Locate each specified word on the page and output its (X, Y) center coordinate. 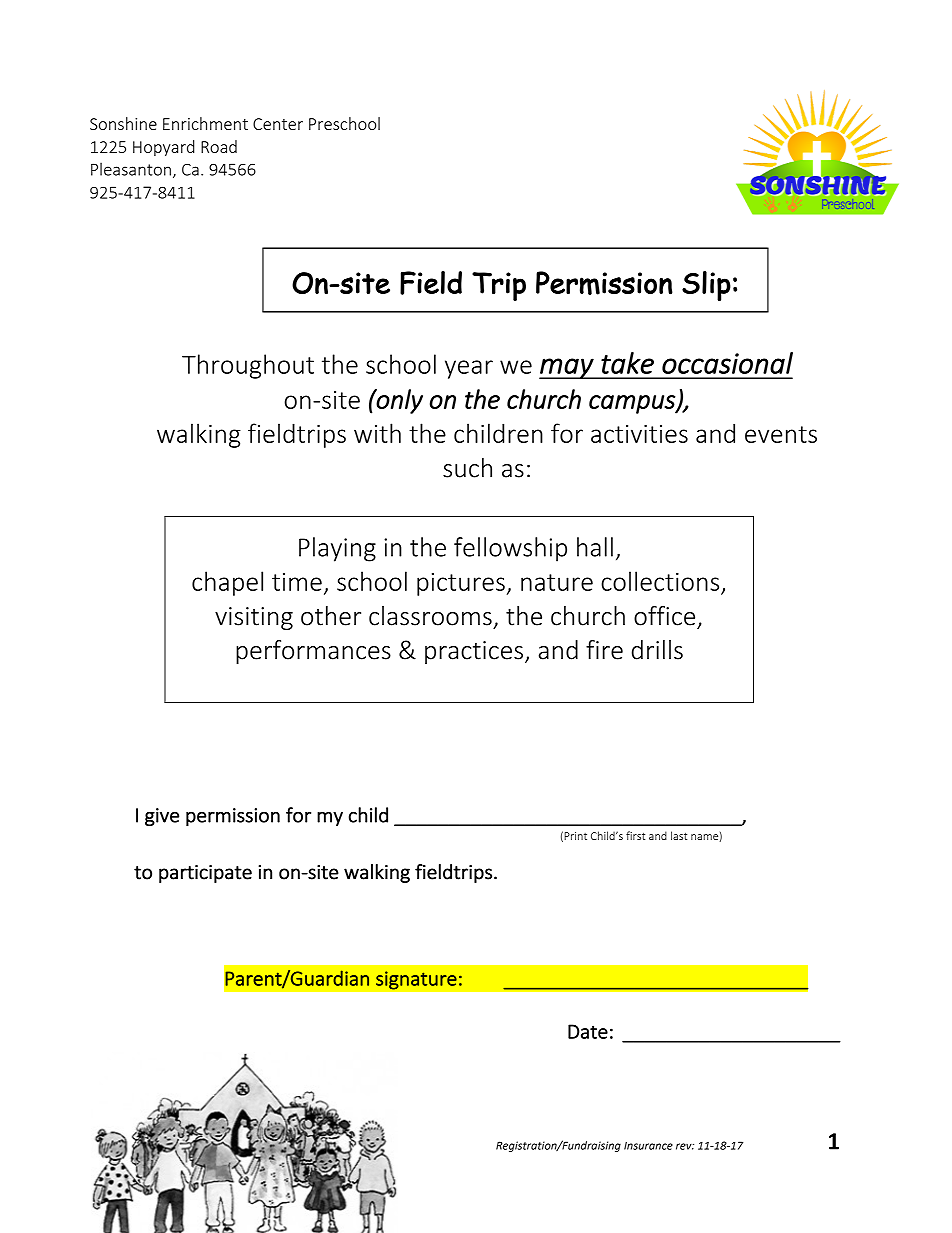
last (679, 835)
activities (639, 434)
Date (588, 1031)
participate (205, 874)
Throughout (248, 366)
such (467, 468)
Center (278, 124)
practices (474, 652)
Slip (706, 286)
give (162, 817)
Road (219, 146)
